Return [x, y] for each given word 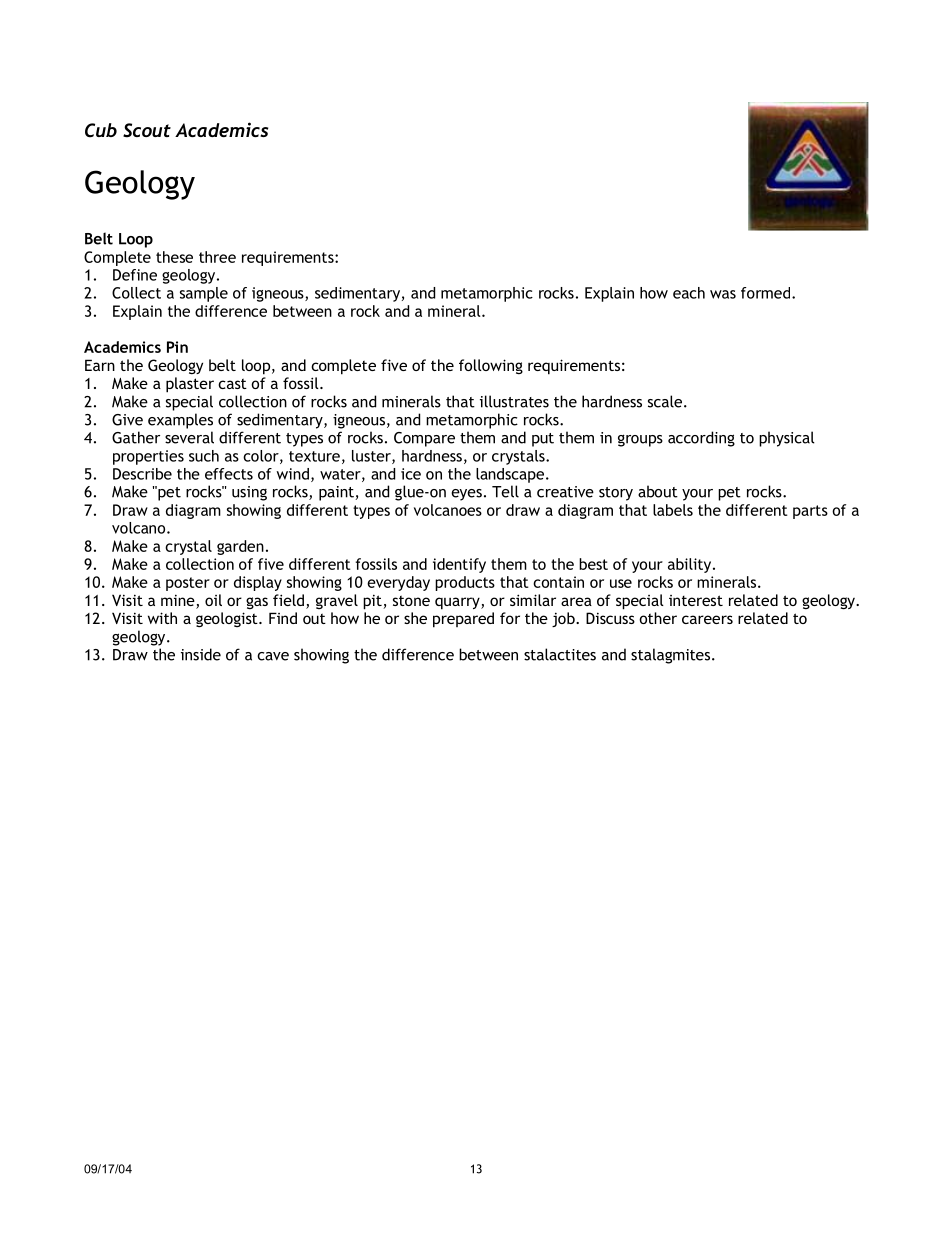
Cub [101, 130]
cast [232, 383]
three [217, 257]
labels [673, 510]
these [174, 257]
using [249, 493]
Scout [147, 130]
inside [201, 654]
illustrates [514, 401]
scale [666, 401]
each [689, 293]
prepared [463, 620]
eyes [466, 495]
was [723, 294]
